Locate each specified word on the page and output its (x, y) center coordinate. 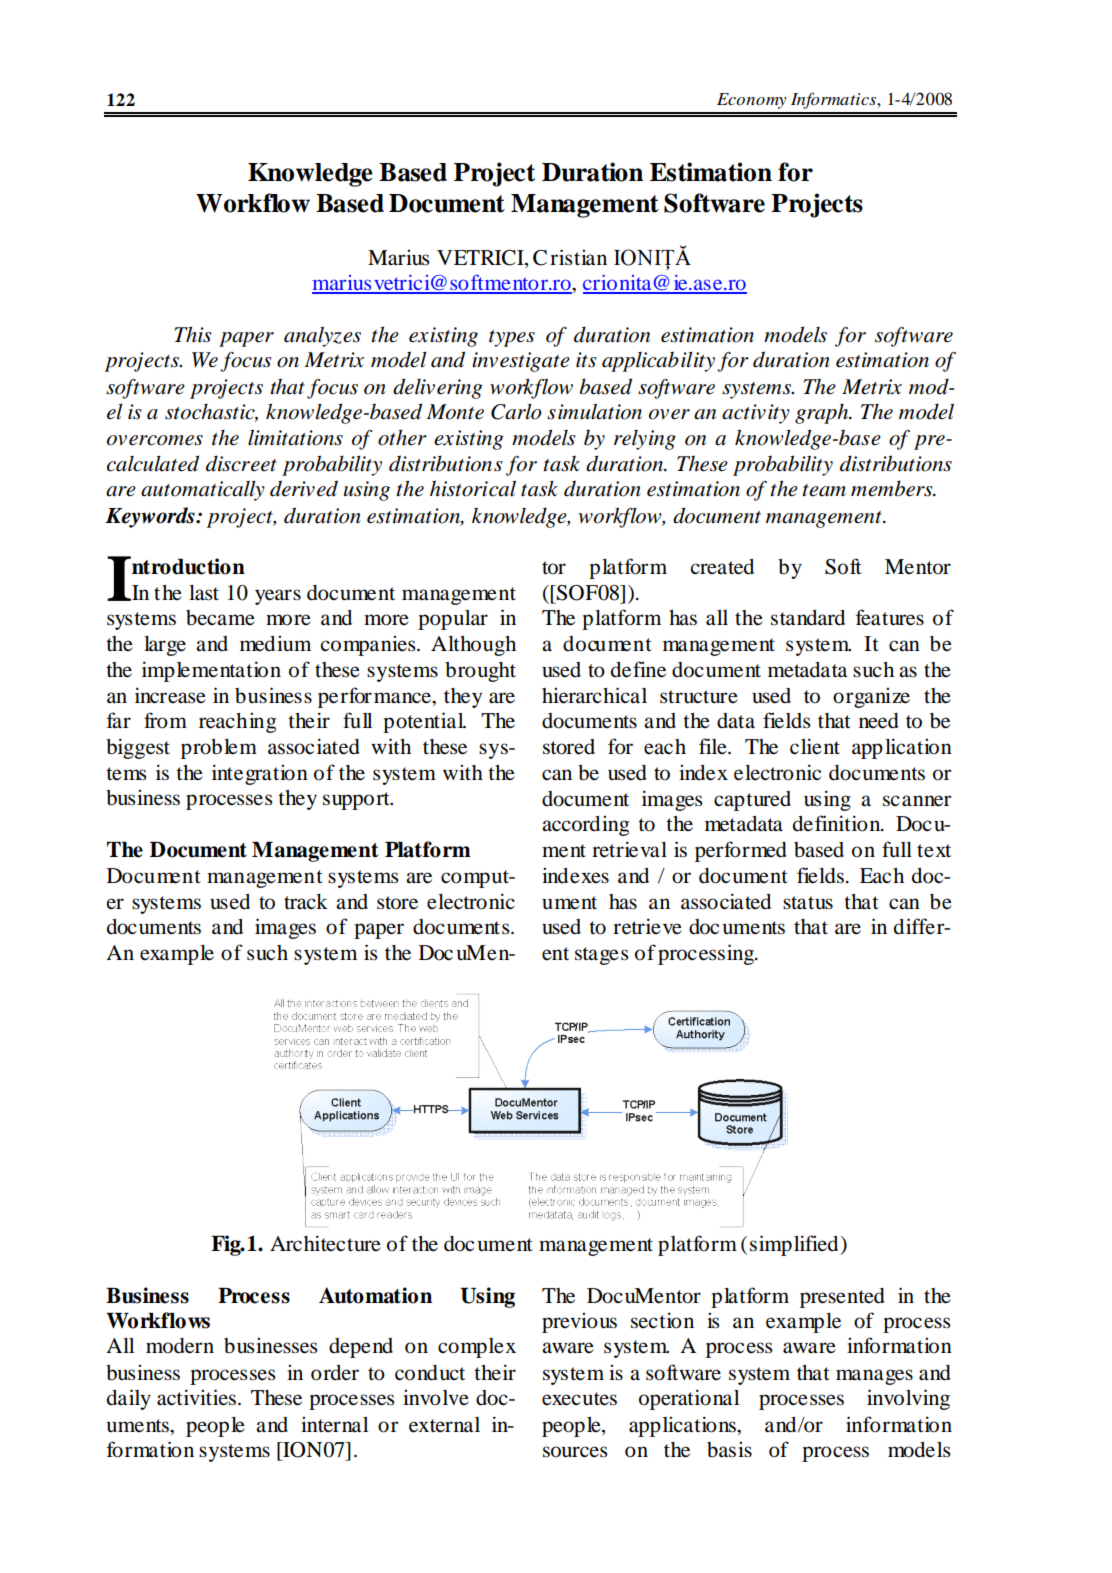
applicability (658, 362)
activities (198, 1397)
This (193, 334)
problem (219, 749)
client (815, 746)
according (585, 825)
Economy (751, 101)
